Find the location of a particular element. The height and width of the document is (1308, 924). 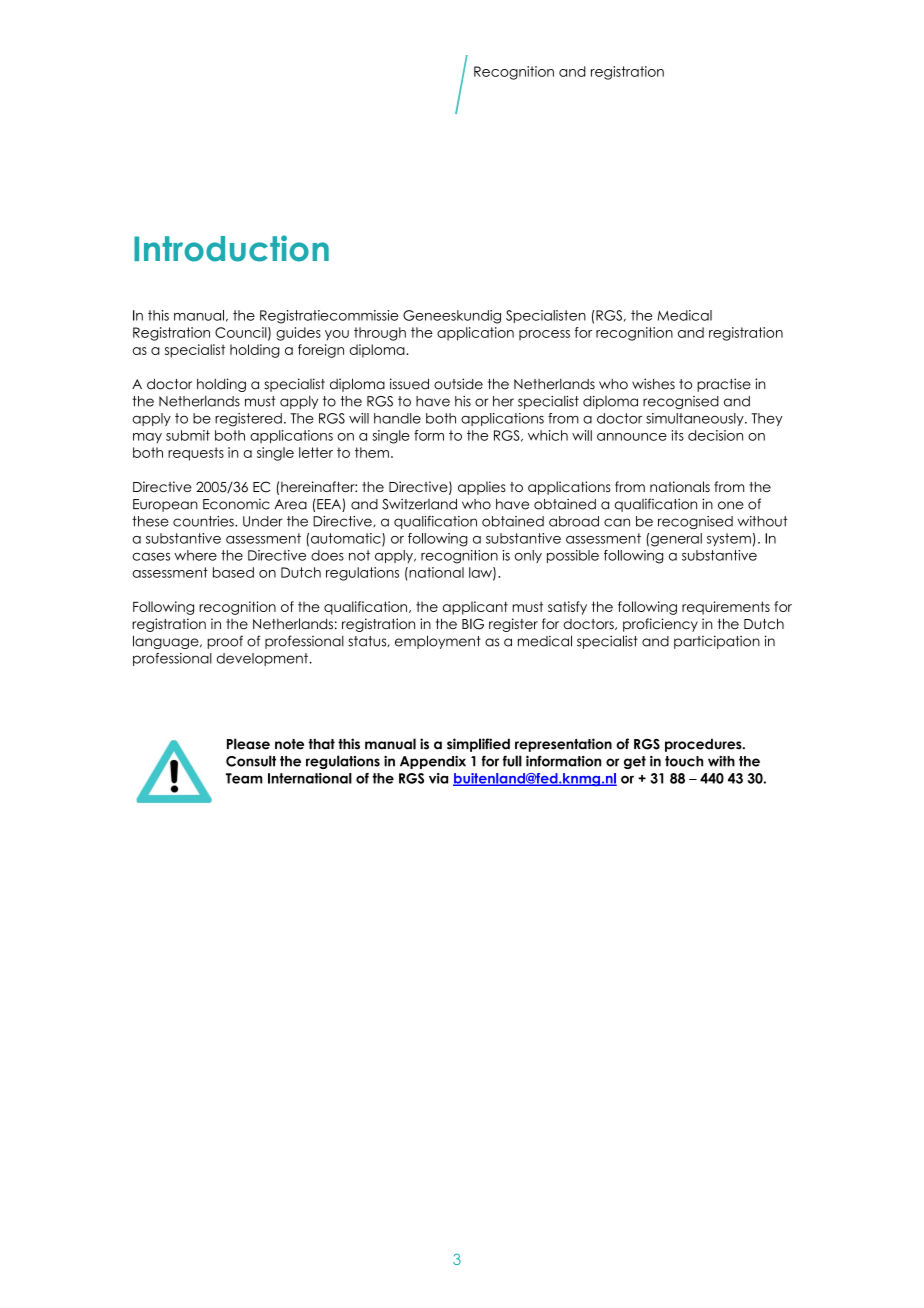

Introduction is located at coordinates (231, 248).
